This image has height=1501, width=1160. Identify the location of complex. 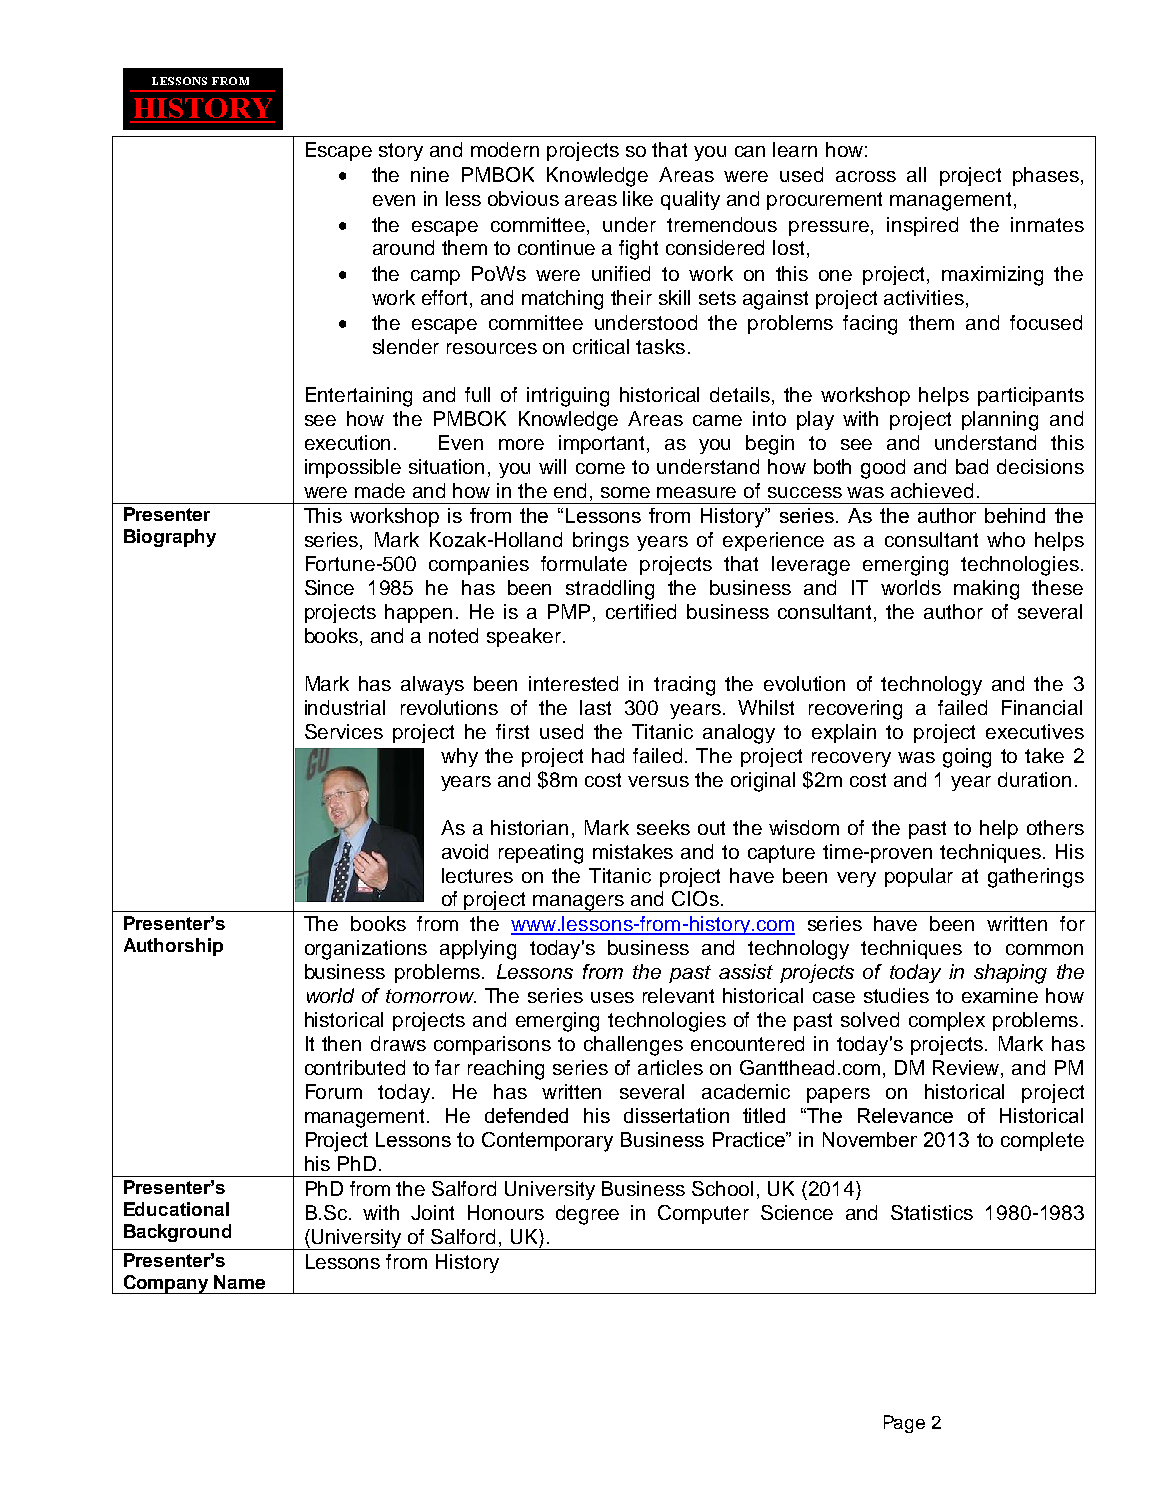
(947, 1021).
